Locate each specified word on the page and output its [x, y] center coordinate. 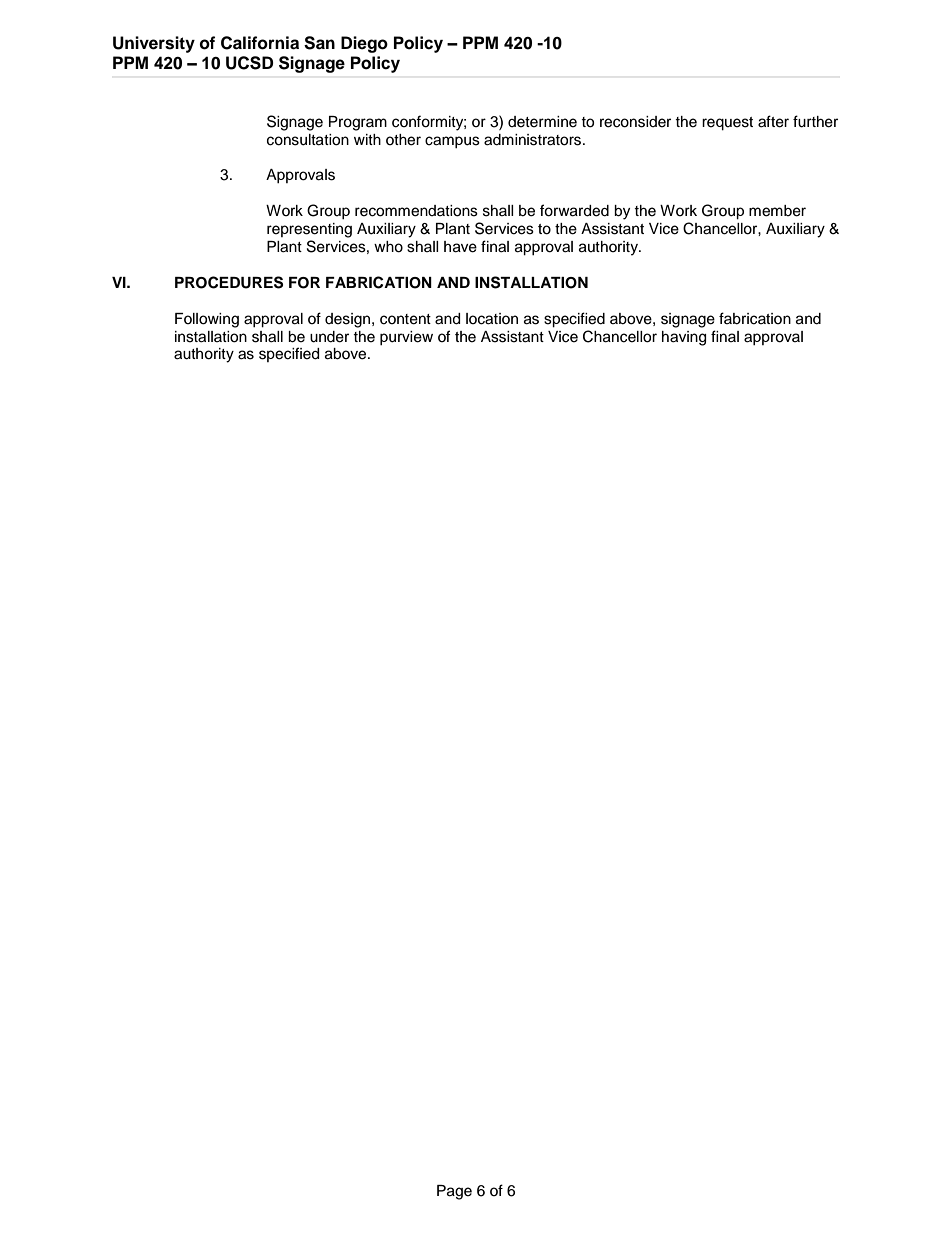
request [727, 124]
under [329, 337]
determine [542, 122]
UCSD [249, 63]
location [492, 319]
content [405, 319]
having [684, 338]
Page [454, 1192]
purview [406, 338]
